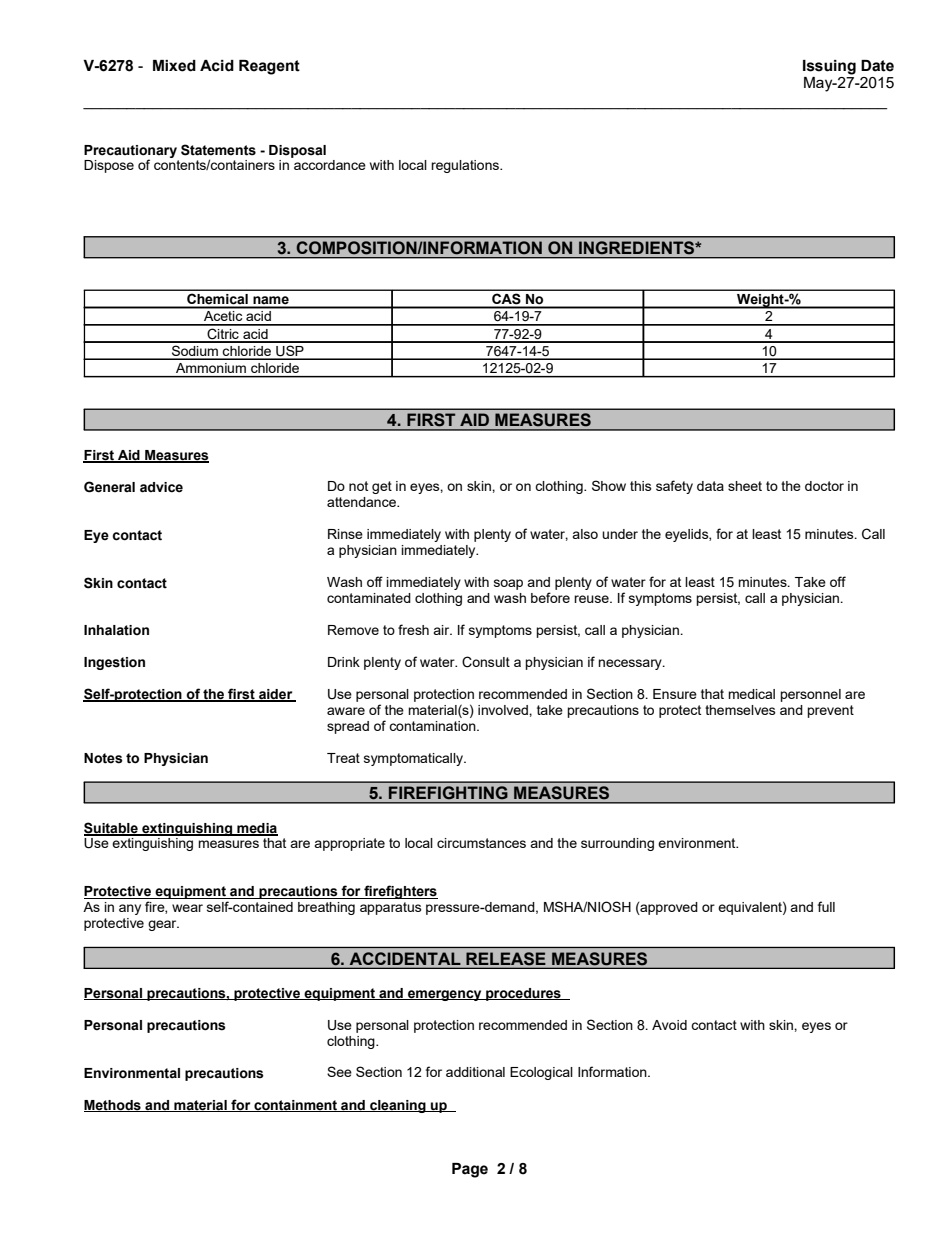  Describe the element at coordinates (116, 630) in the screenshot. I see `Inhalation` at that location.
